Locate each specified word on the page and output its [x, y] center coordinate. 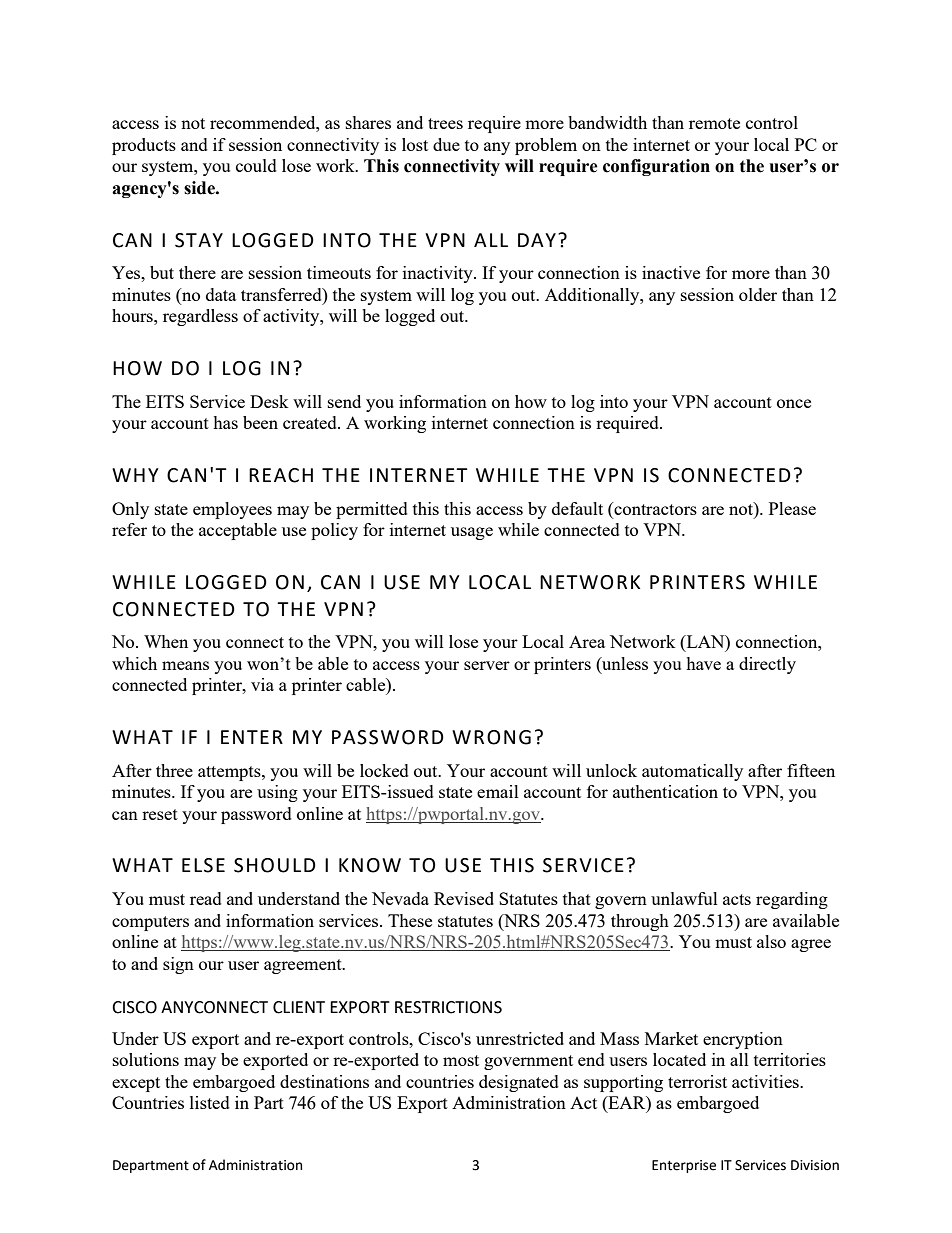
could [256, 165]
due [446, 144]
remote [714, 123]
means [185, 665]
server [487, 665]
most [461, 1060]
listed [210, 1102]
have [703, 663]
